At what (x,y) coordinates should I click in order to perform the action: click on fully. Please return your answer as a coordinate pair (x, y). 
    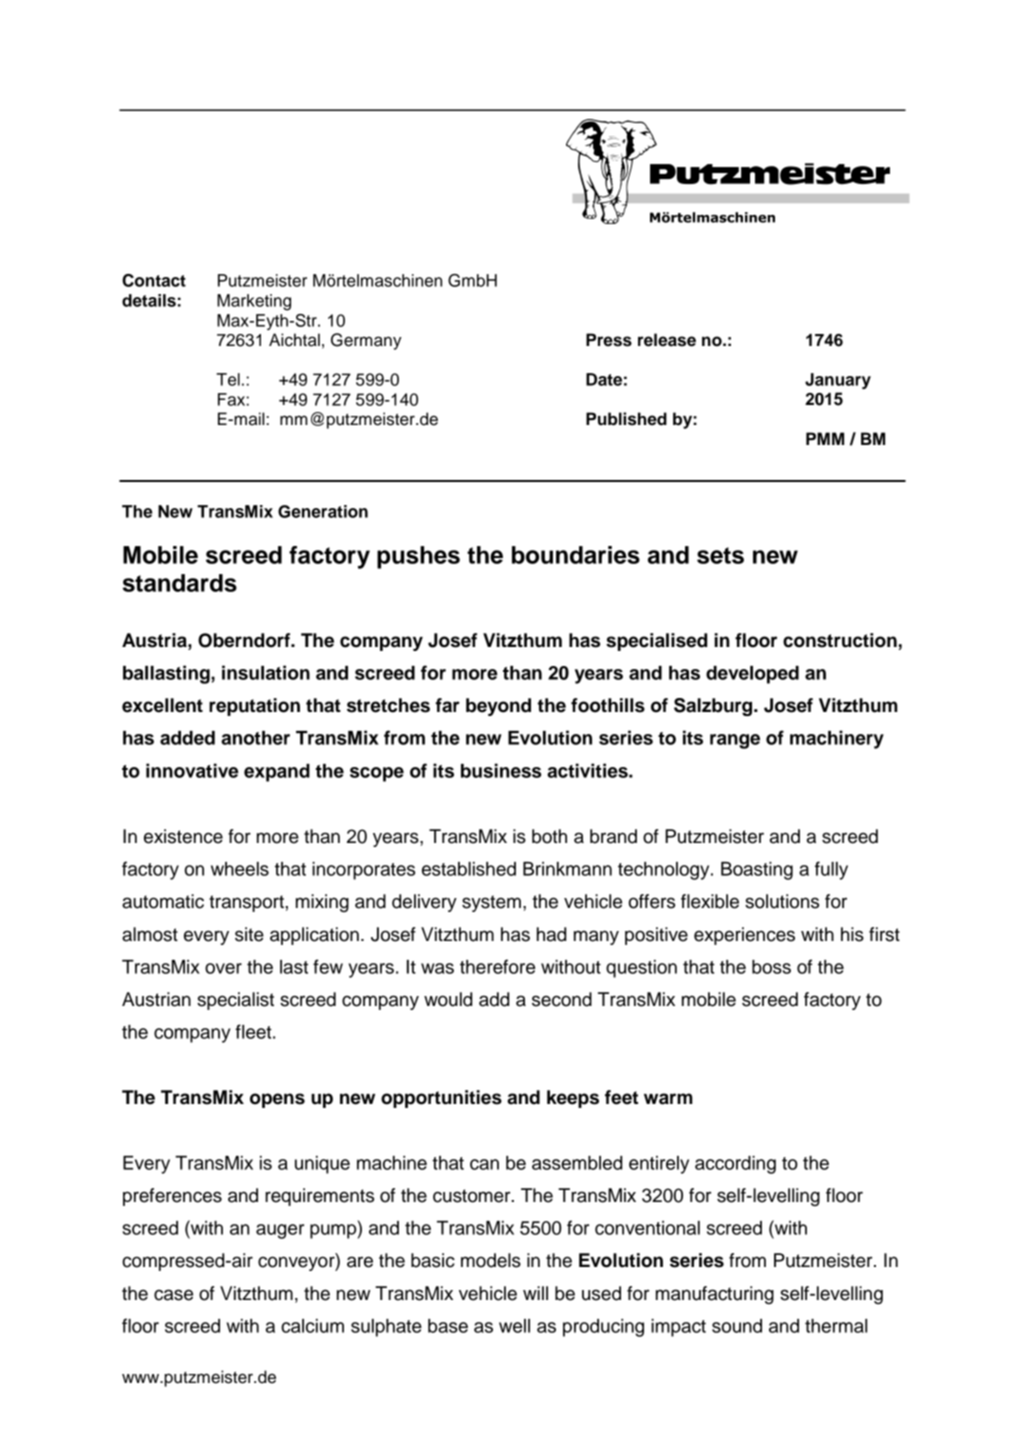
    Looking at the image, I should click on (831, 870).
